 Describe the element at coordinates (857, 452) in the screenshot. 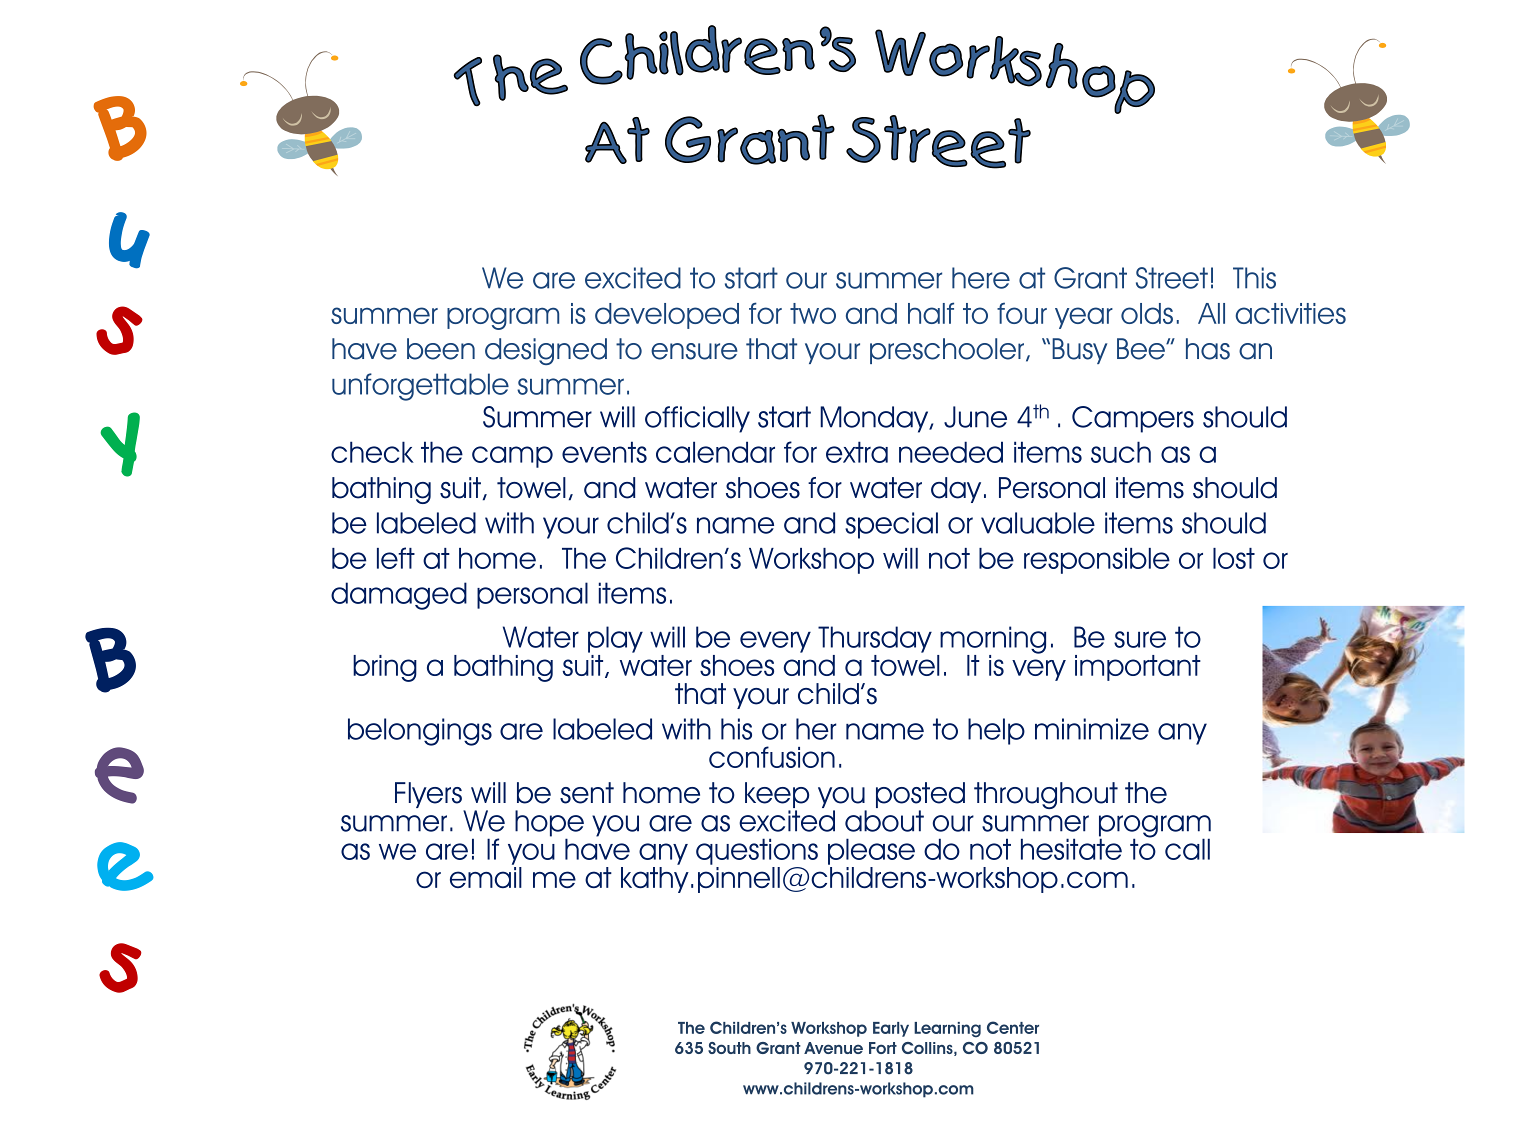

I see `extra` at that location.
